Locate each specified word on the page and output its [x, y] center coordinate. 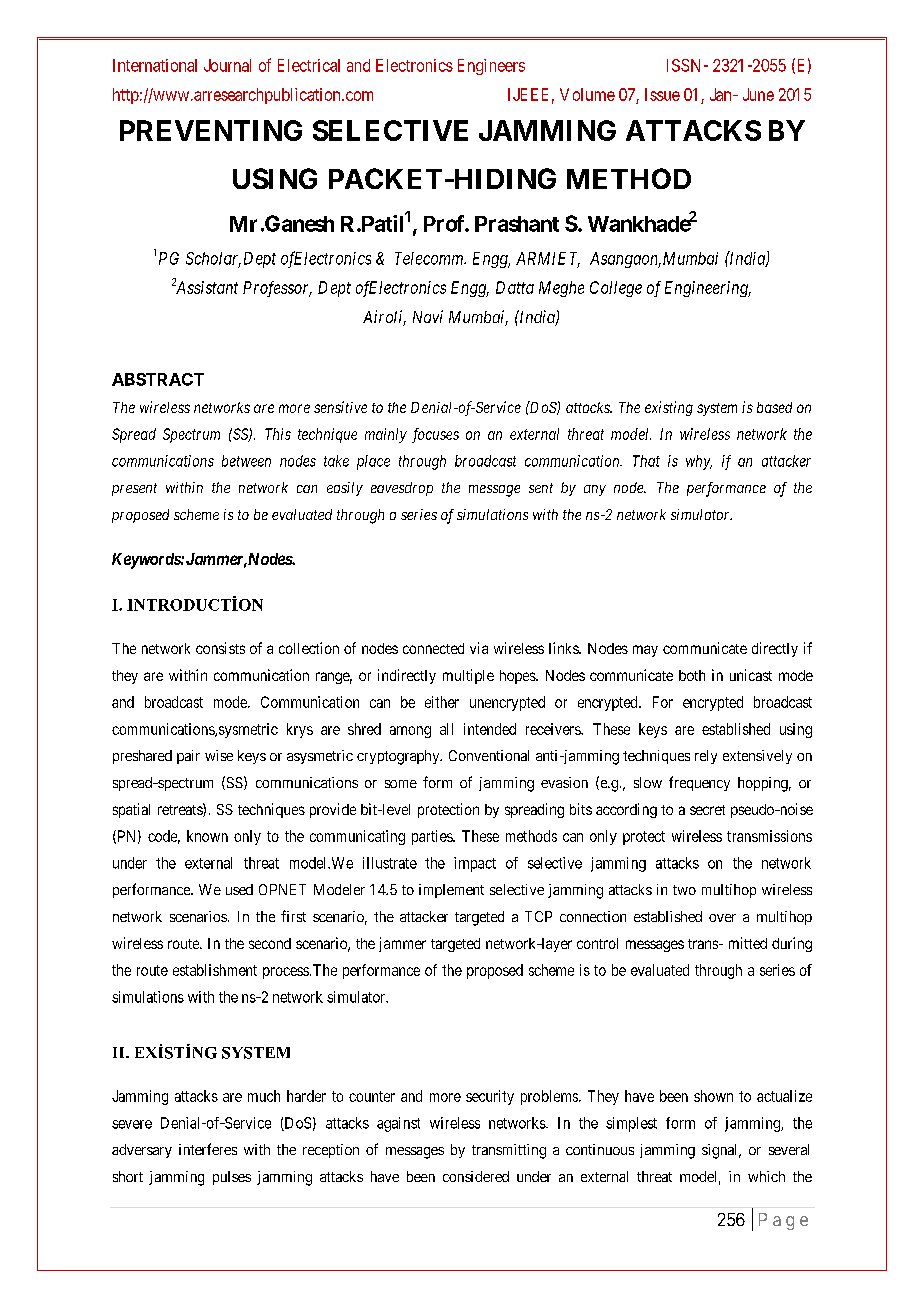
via [479, 648]
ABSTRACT [158, 379]
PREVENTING [211, 130]
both [692, 675]
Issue [662, 94]
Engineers [491, 67]
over [722, 918]
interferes [208, 1149]
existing [669, 408]
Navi [428, 316]
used [239, 889]
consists [220, 648]
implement [451, 891]
